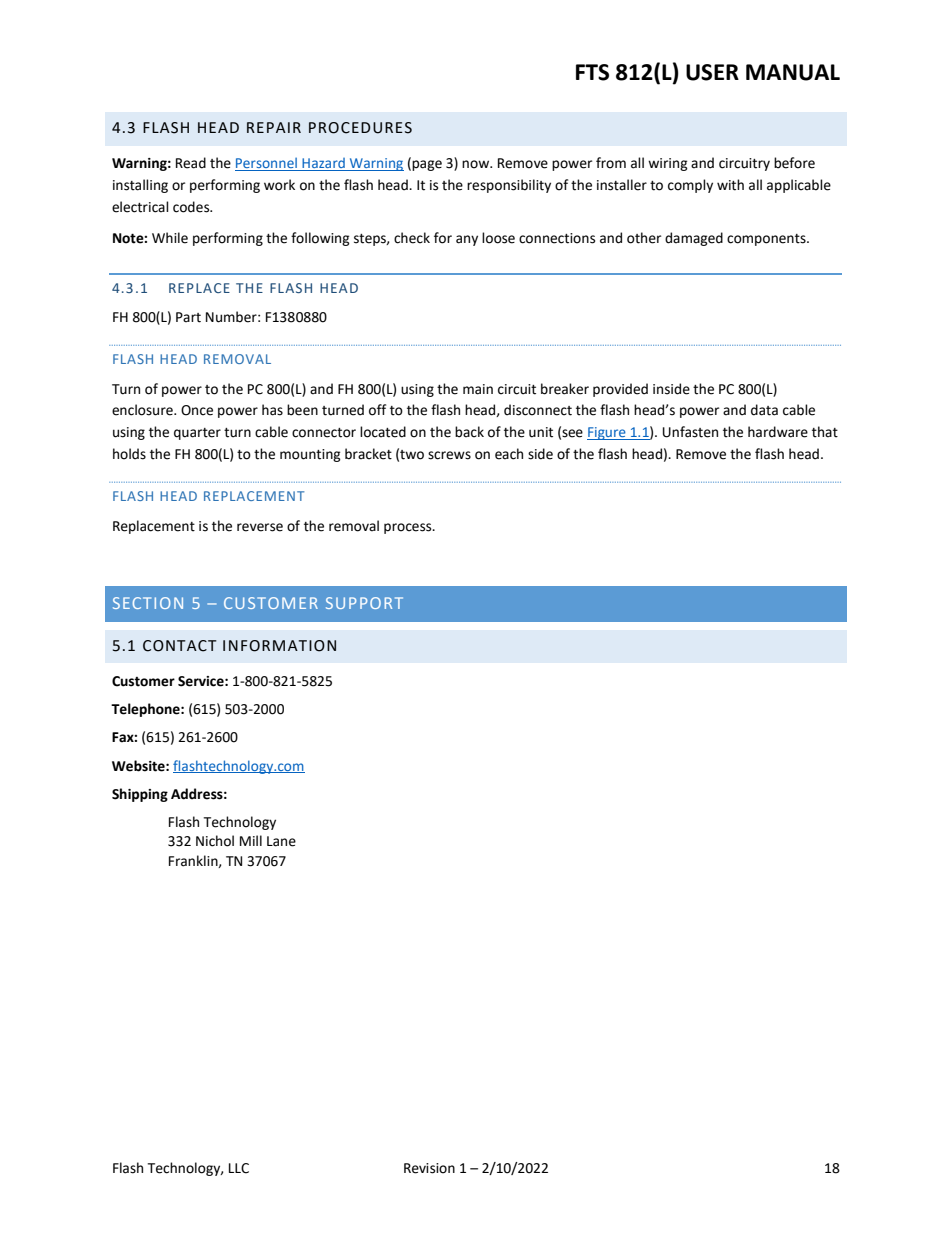 This document has width=952, height=1233. Describe the element at coordinates (180, 646) in the document. I see `CONTACT` at that location.
